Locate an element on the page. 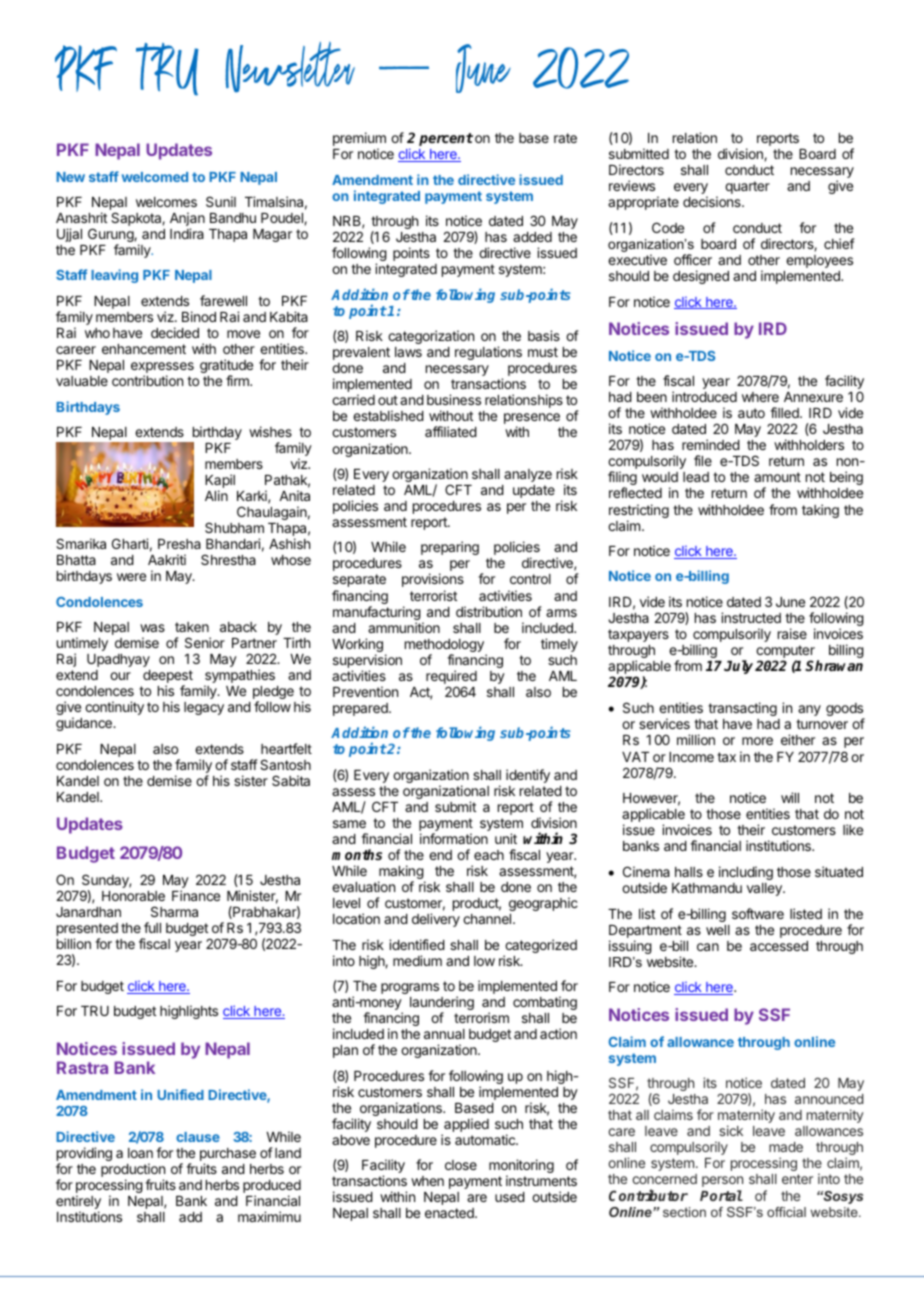  close is located at coordinates (461, 1165).
